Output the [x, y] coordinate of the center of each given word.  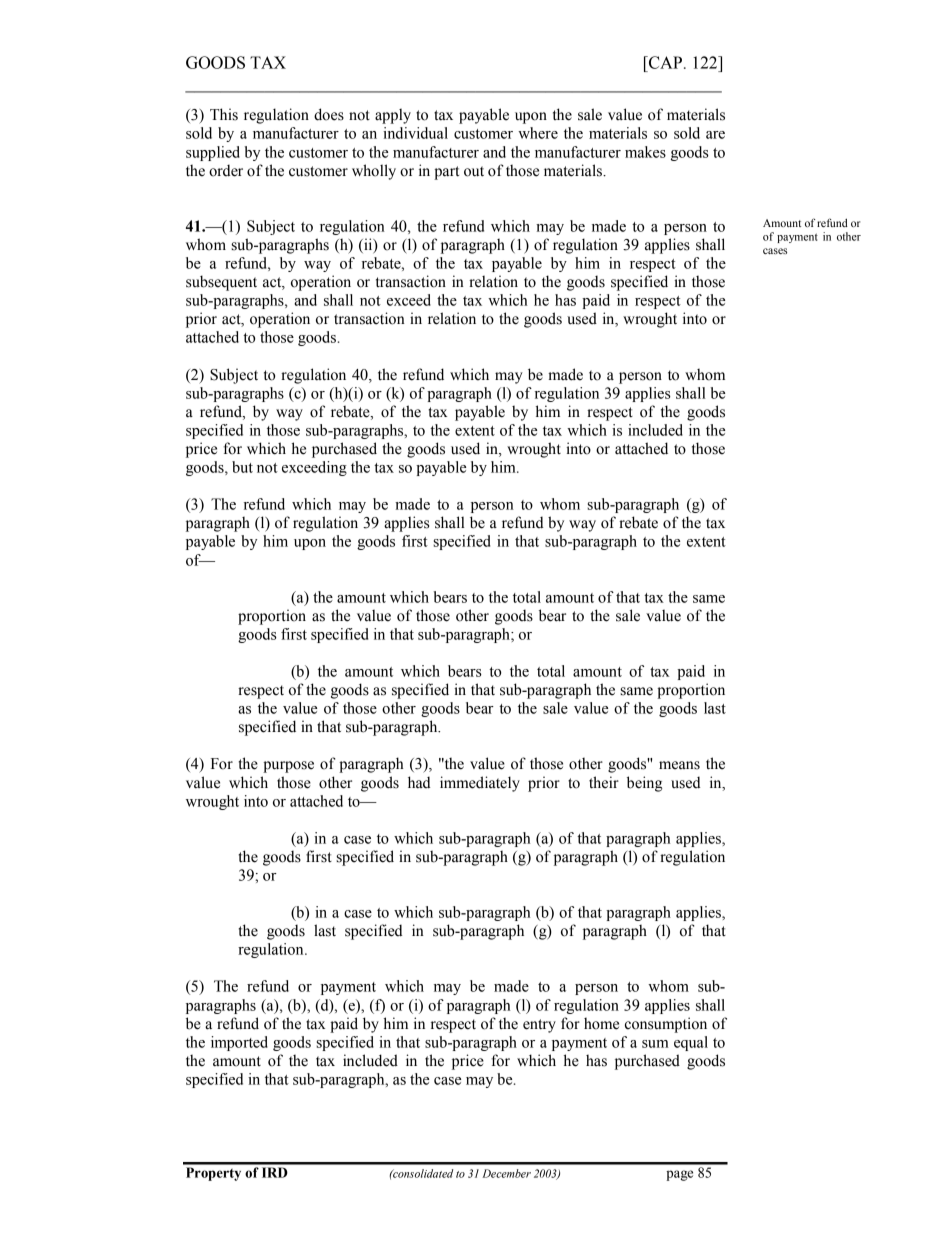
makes [645, 152]
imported [239, 1043]
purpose [288, 767]
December [506, 1173]
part [446, 173]
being [644, 784]
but [242, 467]
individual [415, 133]
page [679, 1175]
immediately [480, 784]
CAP [666, 62]
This [224, 114]
